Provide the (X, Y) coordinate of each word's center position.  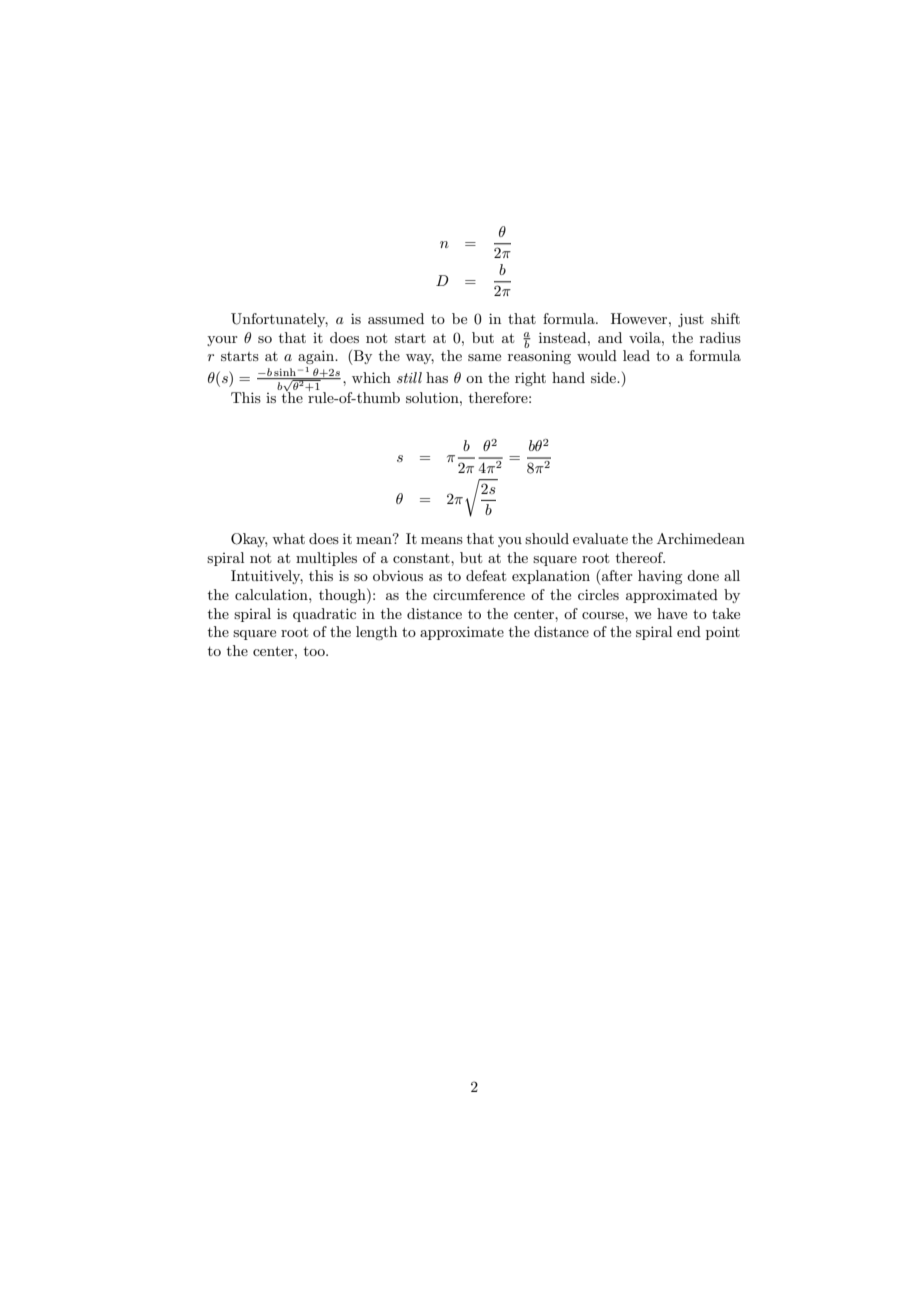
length (376, 633)
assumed (396, 318)
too (315, 651)
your (222, 341)
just (691, 320)
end (689, 631)
